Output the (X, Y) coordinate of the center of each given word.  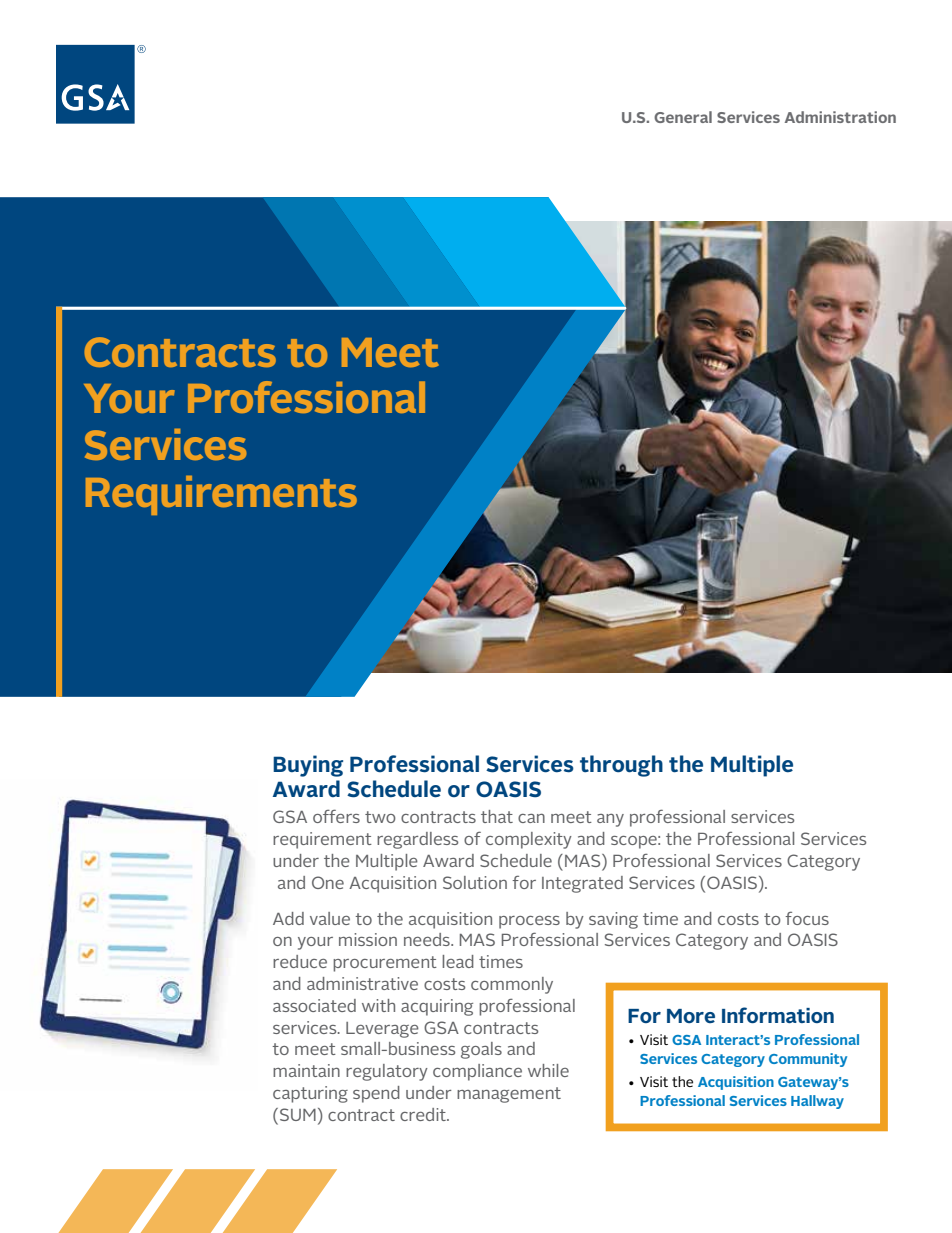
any (610, 820)
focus (807, 918)
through (621, 766)
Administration (840, 117)
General (683, 117)
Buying (308, 766)
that (497, 816)
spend (376, 1094)
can (531, 818)
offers (336, 816)
